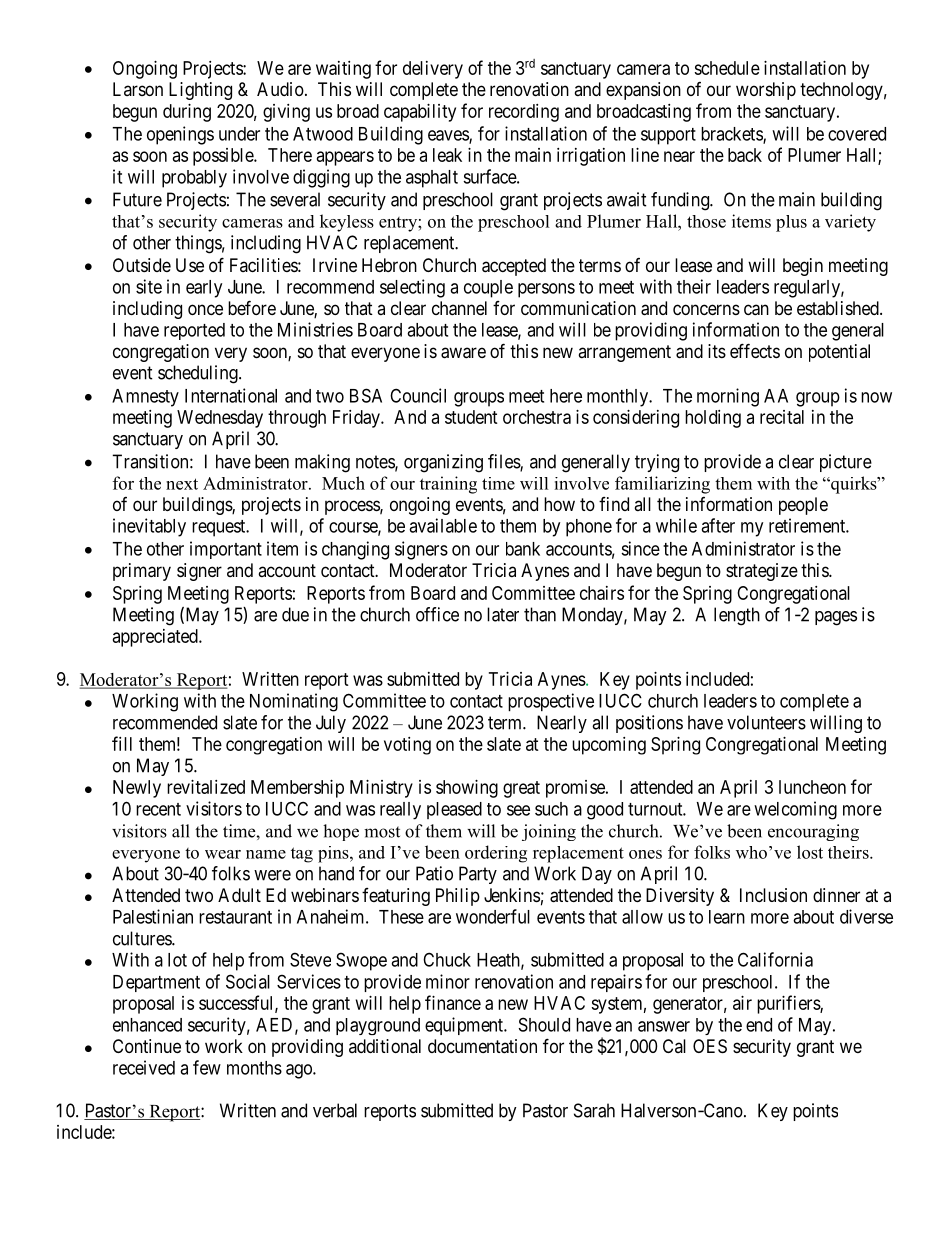 The height and width of the screenshot is (1233, 952). What do you see at coordinates (200, 91) in the screenshot?
I see `Lighting` at bounding box center [200, 91].
